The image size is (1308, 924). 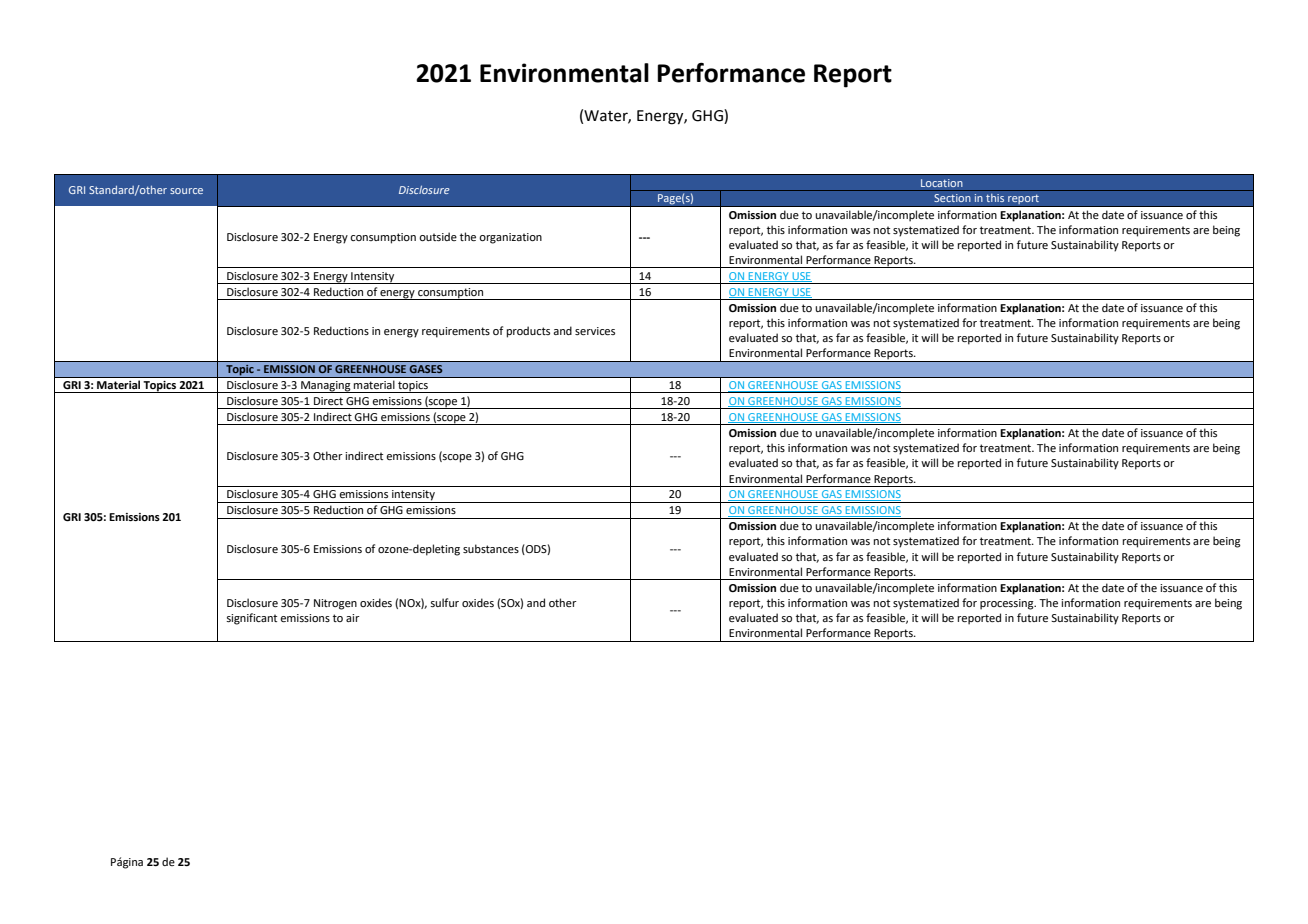 I want to click on products, so click(x=528, y=332).
